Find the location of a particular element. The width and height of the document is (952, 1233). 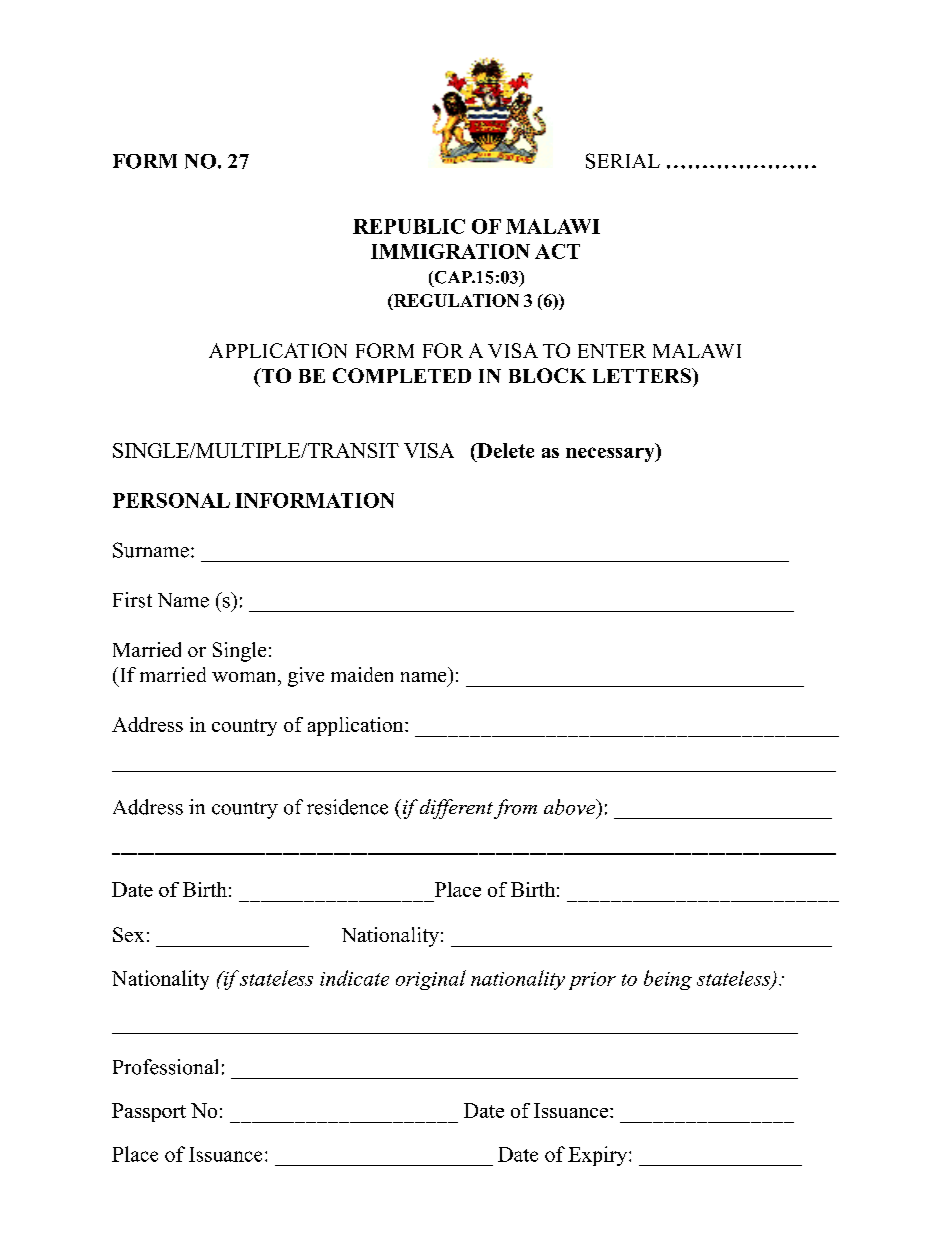

SERIAL is located at coordinates (623, 161).
